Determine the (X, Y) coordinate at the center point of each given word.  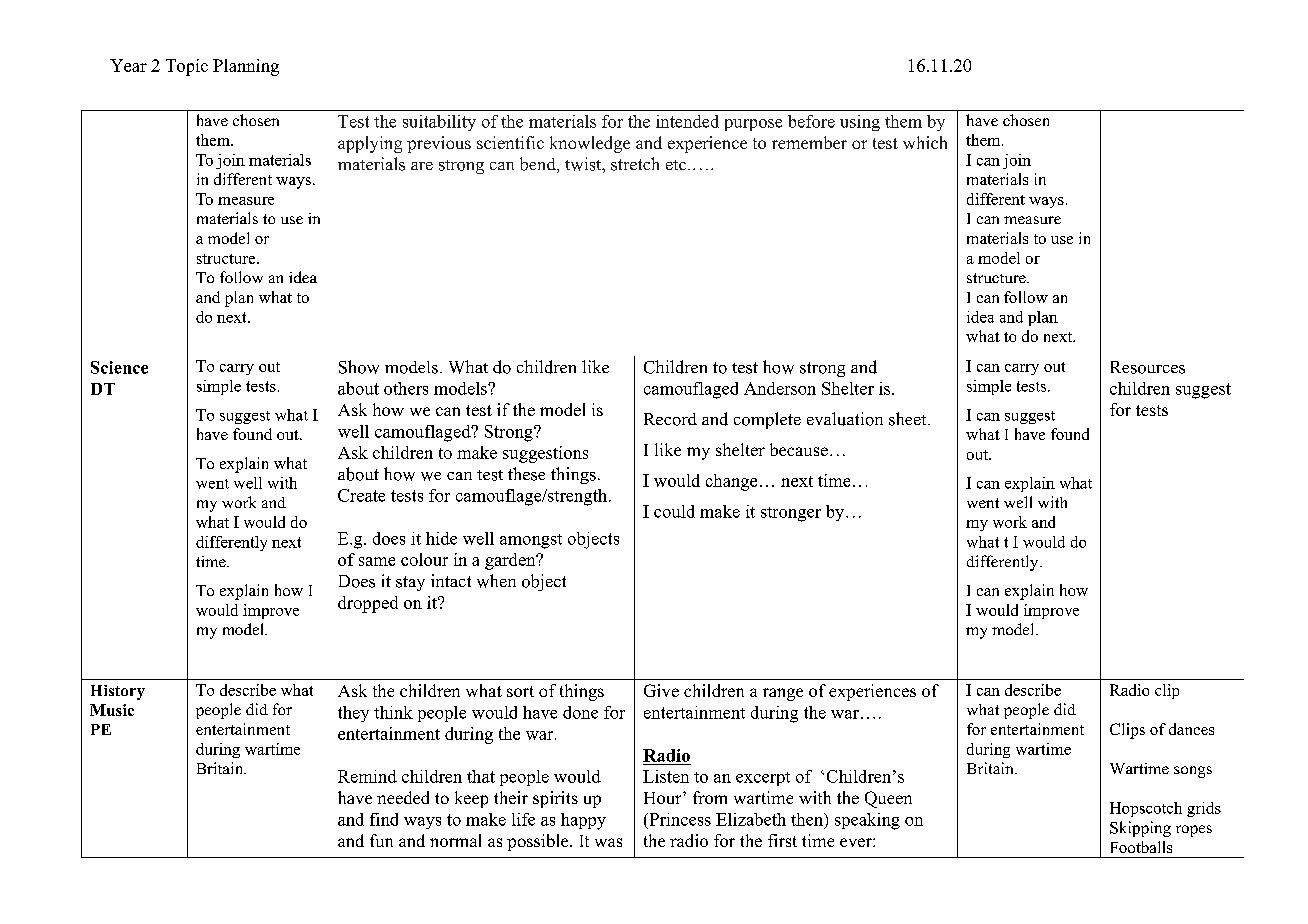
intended (687, 121)
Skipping (1140, 829)
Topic (187, 67)
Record (670, 419)
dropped (368, 604)
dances (1191, 729)
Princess (679, 819)
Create (361, 495)
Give (661, 690)
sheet (909, 419)
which (925, 142)
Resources (1148, 367)
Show (359, 367)
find (384, 819)
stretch (635, 164)
